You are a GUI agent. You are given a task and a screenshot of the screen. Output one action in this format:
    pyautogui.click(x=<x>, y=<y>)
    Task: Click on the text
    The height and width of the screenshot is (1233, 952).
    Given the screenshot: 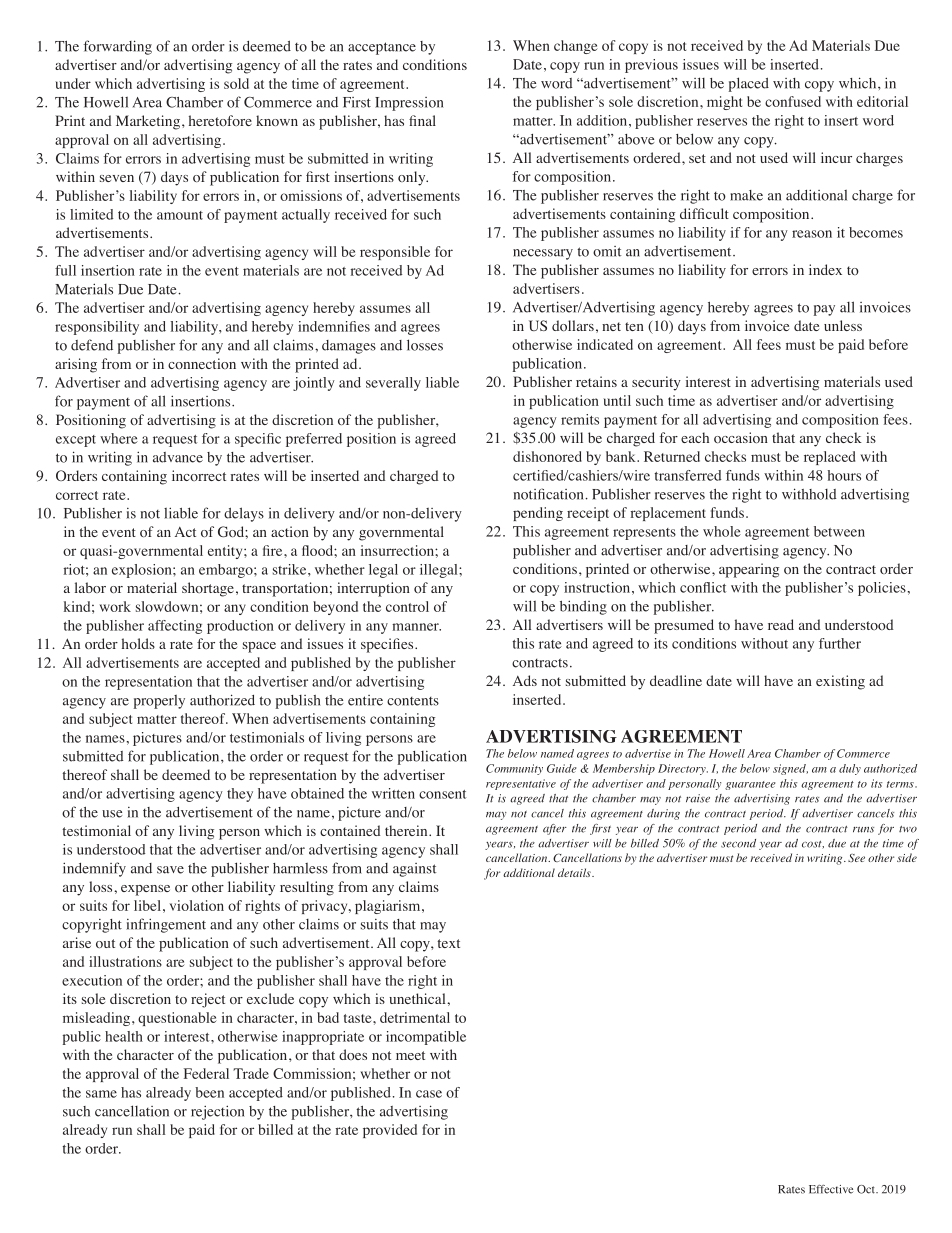 What is the action you would take?
    pyautogui.click(x=448, y=943)
